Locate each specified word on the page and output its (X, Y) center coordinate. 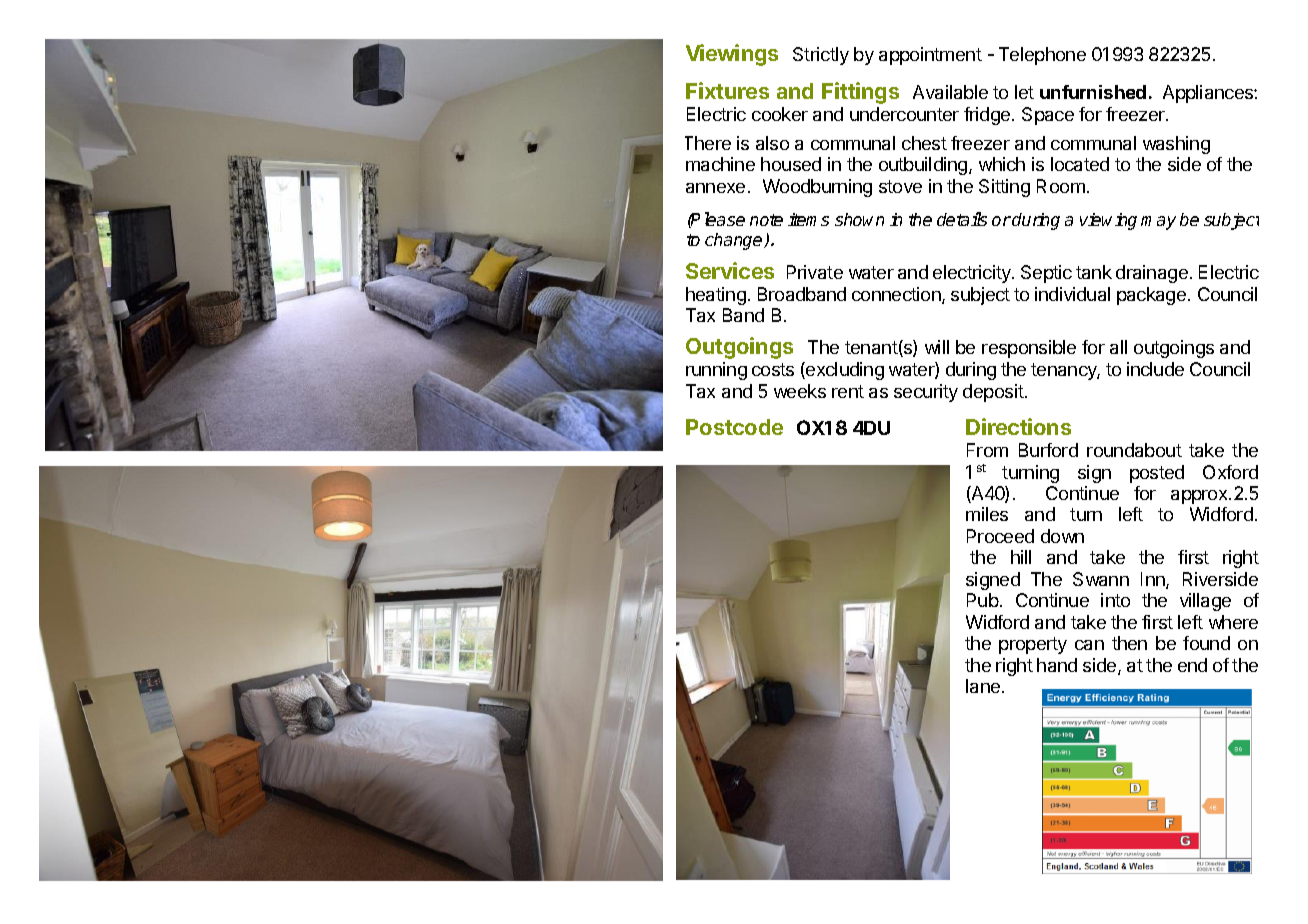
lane (984, 686)
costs (773, 369)
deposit (993, 393)
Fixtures (727, 90)
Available (950, 92)
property (1033, 645)
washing (1176, 145)
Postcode (734, 427)
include (1155, 369)
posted (1157, 474)
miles (987, 514)
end (1192, 665)
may (1158, 223)
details (962, 219)
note (766, 220)
